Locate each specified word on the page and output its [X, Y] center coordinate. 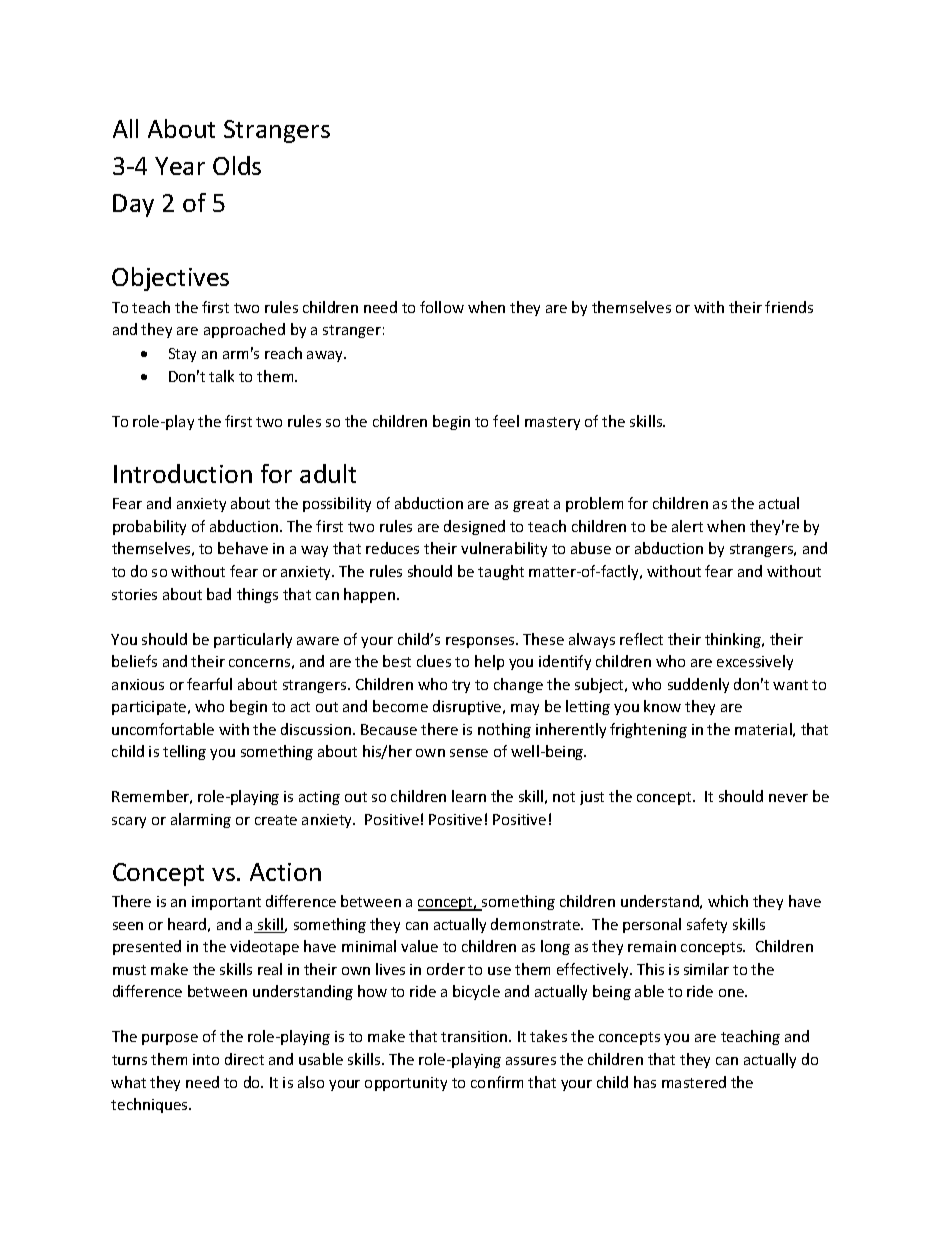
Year [180, 166]
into [206, 1059]
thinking [734, 640]
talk [221, 376]
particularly [253, 640]
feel [506, 421]
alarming [201, 820]
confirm [497, 1082]
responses [481, 642]
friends [789, 307]
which [728, 901]
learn [469, 796]
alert [687, 526]
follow [442, 307]
